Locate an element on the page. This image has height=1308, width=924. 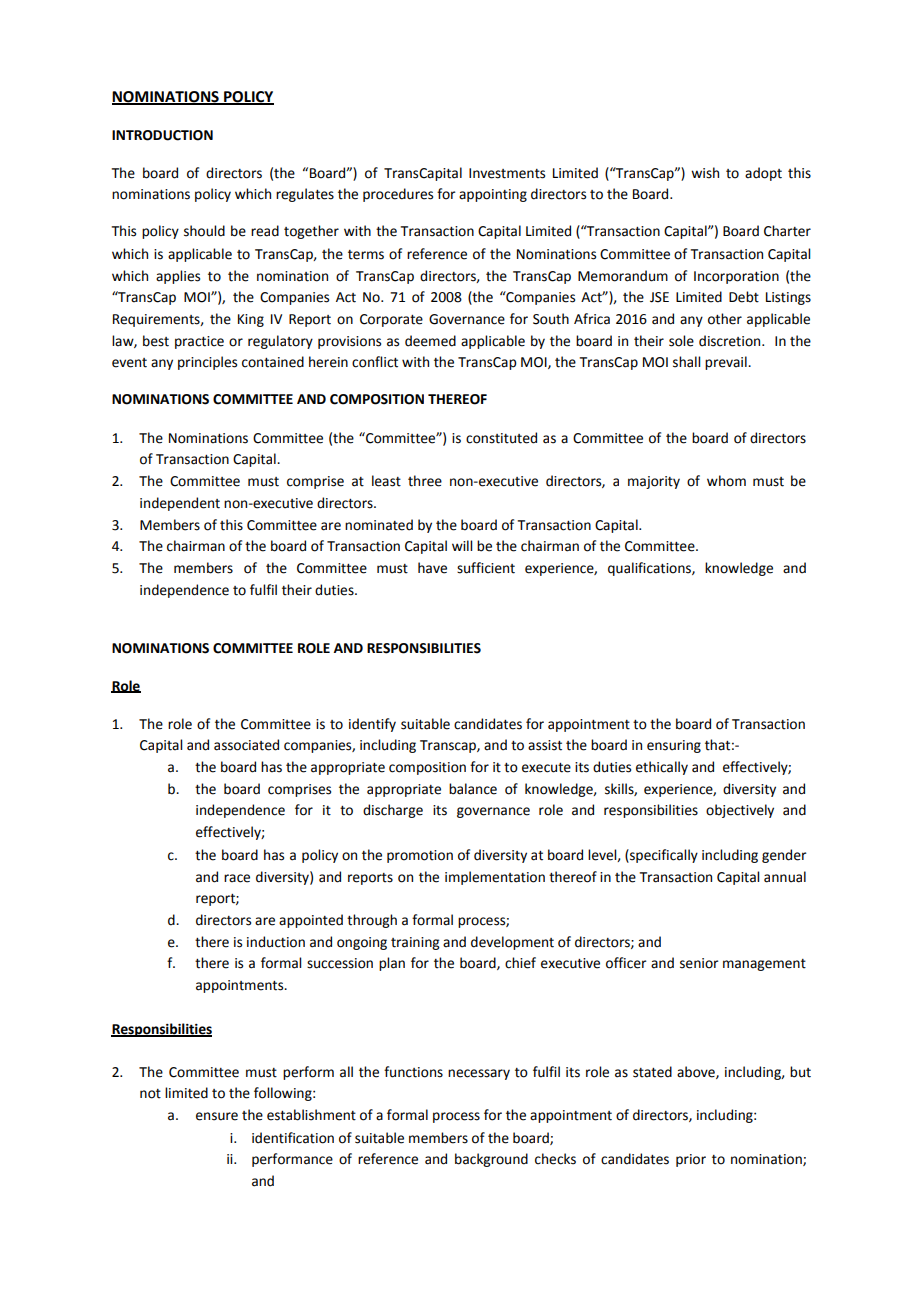
race is located at coordinates (237, 878).
